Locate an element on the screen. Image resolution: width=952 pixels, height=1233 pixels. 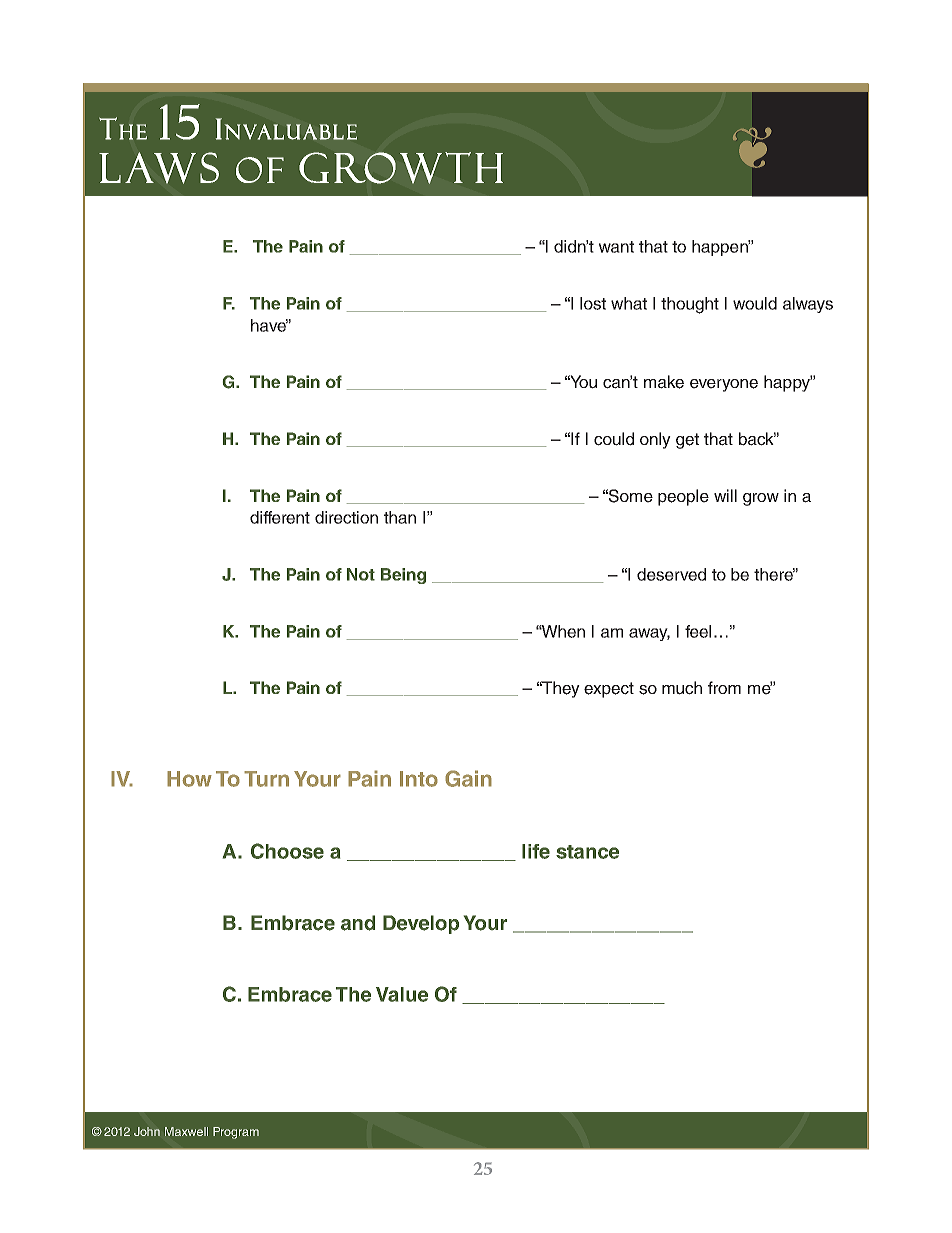
will is located at coordinates (725, 495).
